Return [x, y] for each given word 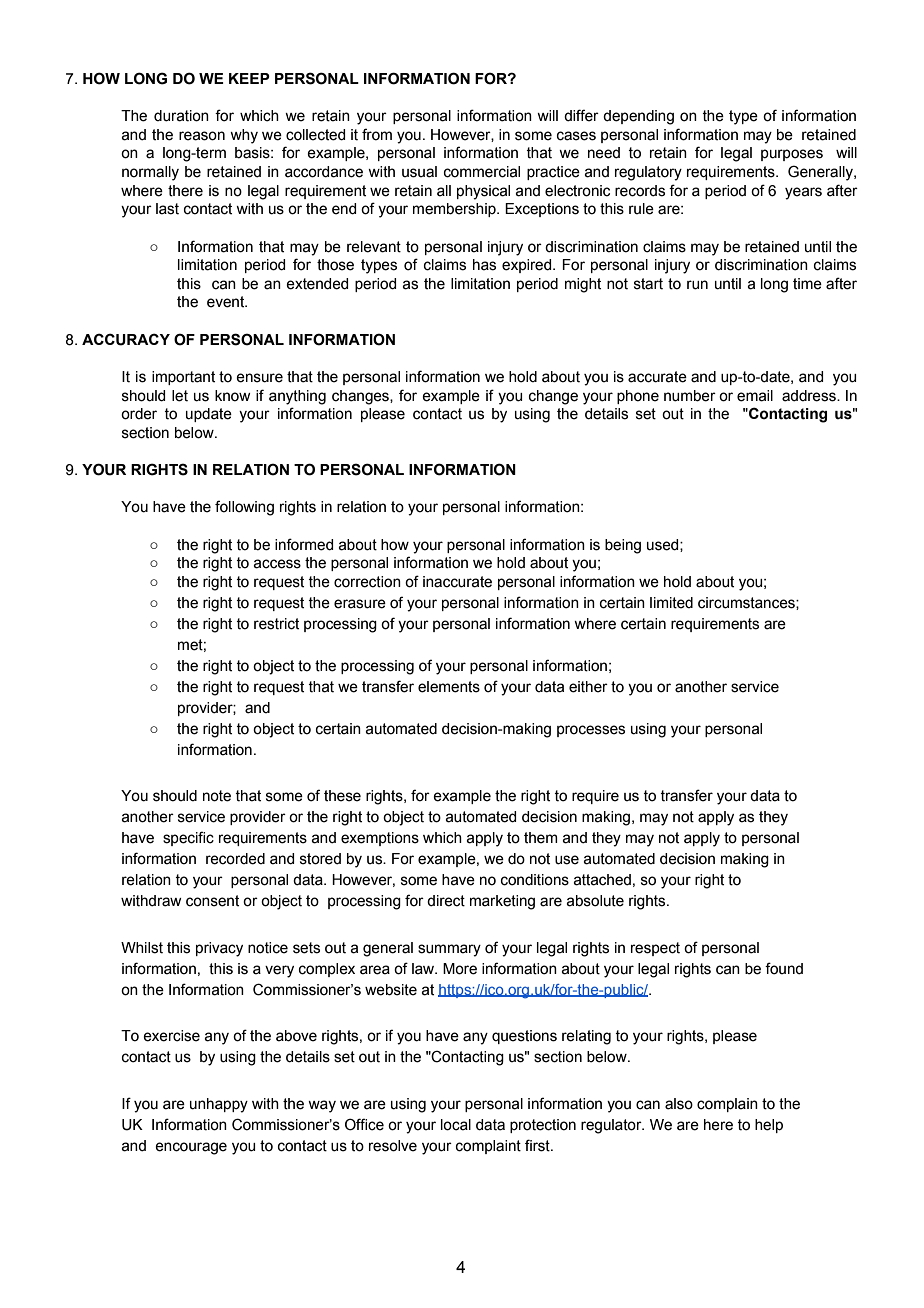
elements [449, 687]
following [244, 508]
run [697, 285]
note [217, 796]
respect [655, 949]
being [623, 546]
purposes [792, 155]
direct [446, 901]
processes [591, 731]
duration [181, 116]
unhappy [219, 1105]
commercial [482, 172]
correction [367, 582]
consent [212, 901]
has [484, 265]
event [227, 302]
